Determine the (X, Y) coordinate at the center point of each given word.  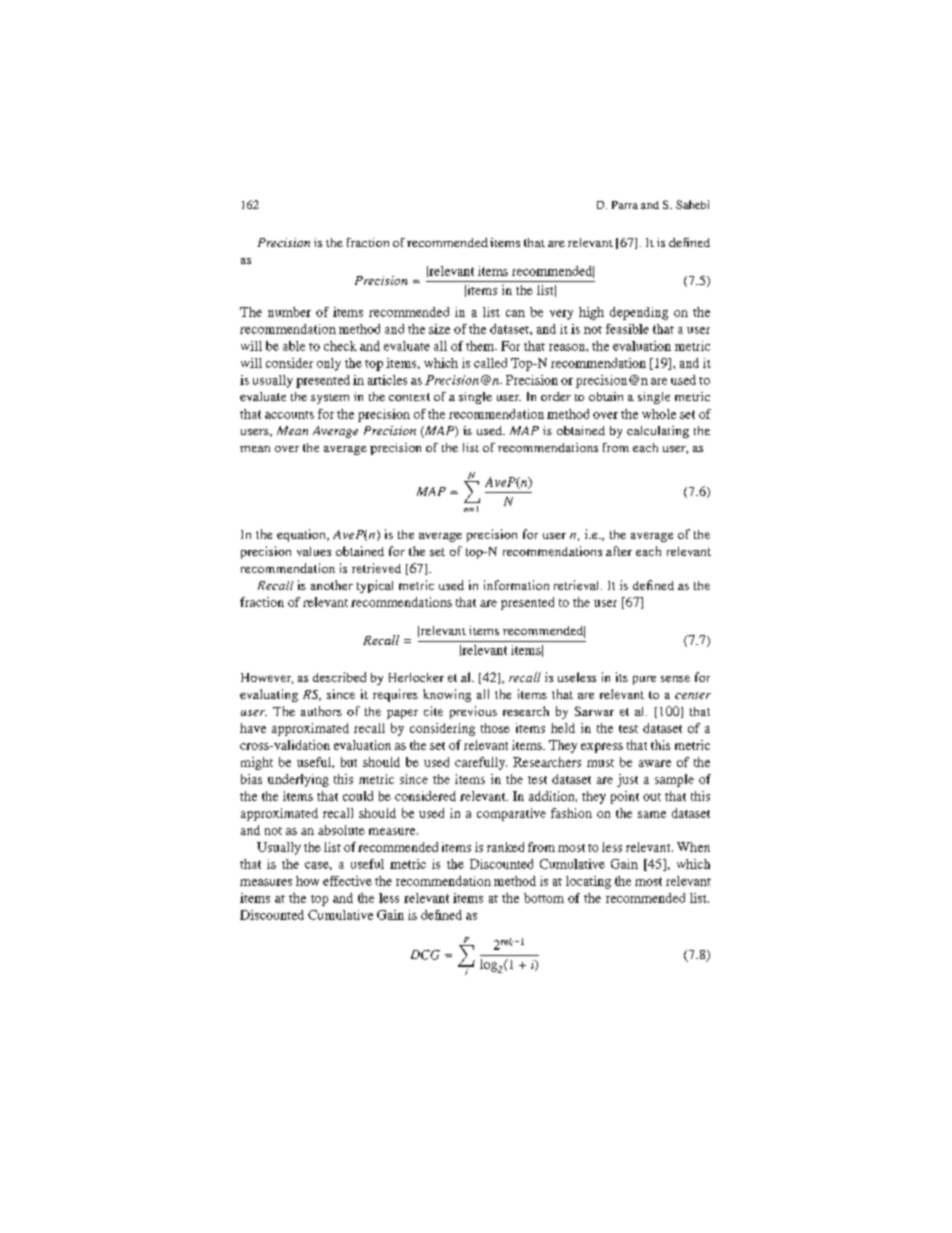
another (332, 585)
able (294, 346)
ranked (505, 847)
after (619, 551)
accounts (289, 415)
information (516, 585)
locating (588, 882)
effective (347, 881)
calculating (658, 432)
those (495, 728)
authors (321, 711)
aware (655, 763)
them (481, 346)
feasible (627, 329)
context (409, 397)
